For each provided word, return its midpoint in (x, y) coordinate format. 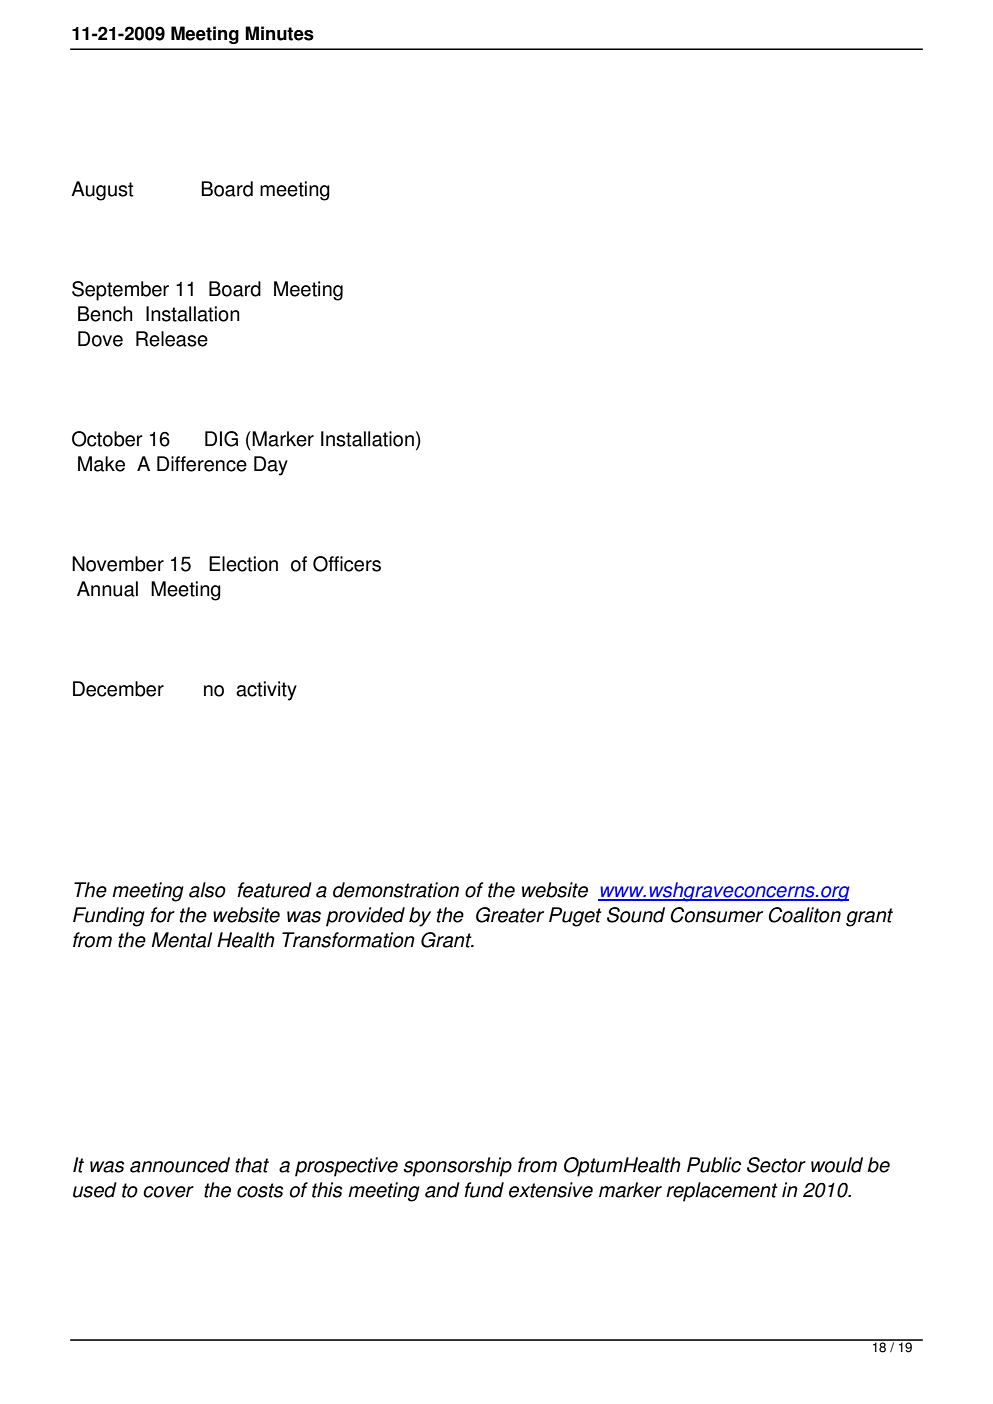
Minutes (279, 33)
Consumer (717, 915)
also (207, 890)
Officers (347, 564)
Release (172, 339)
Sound (636, 915)
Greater (510, 915)
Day (271, 466)
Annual (107, 589)
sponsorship (457, 1167)
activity (266, 691)
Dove (100, 339)
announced (180, 1165)
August (102, 191)
